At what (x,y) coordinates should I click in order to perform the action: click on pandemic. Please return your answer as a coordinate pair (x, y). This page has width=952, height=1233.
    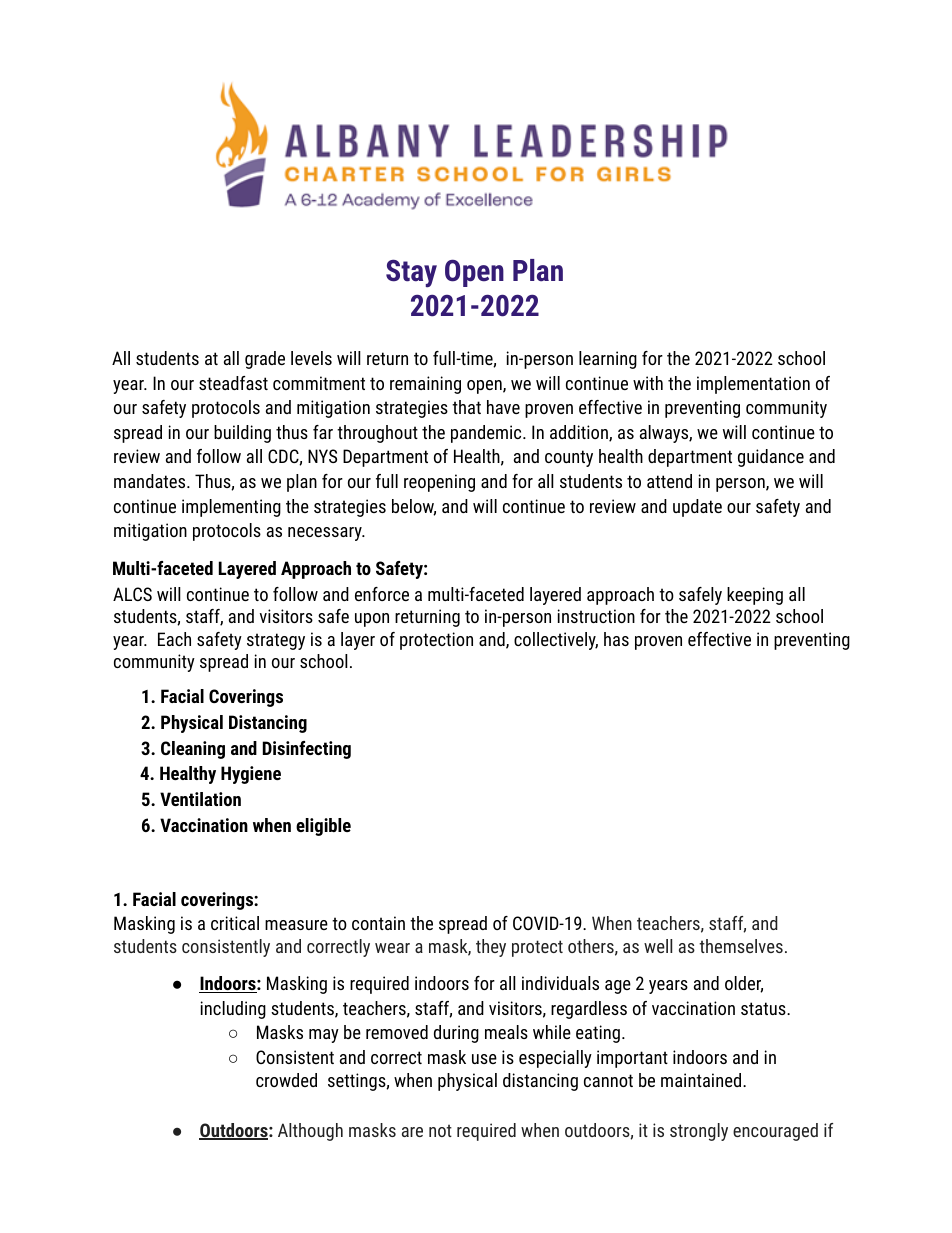
    Looking at the image, I should click on (487, 434).
